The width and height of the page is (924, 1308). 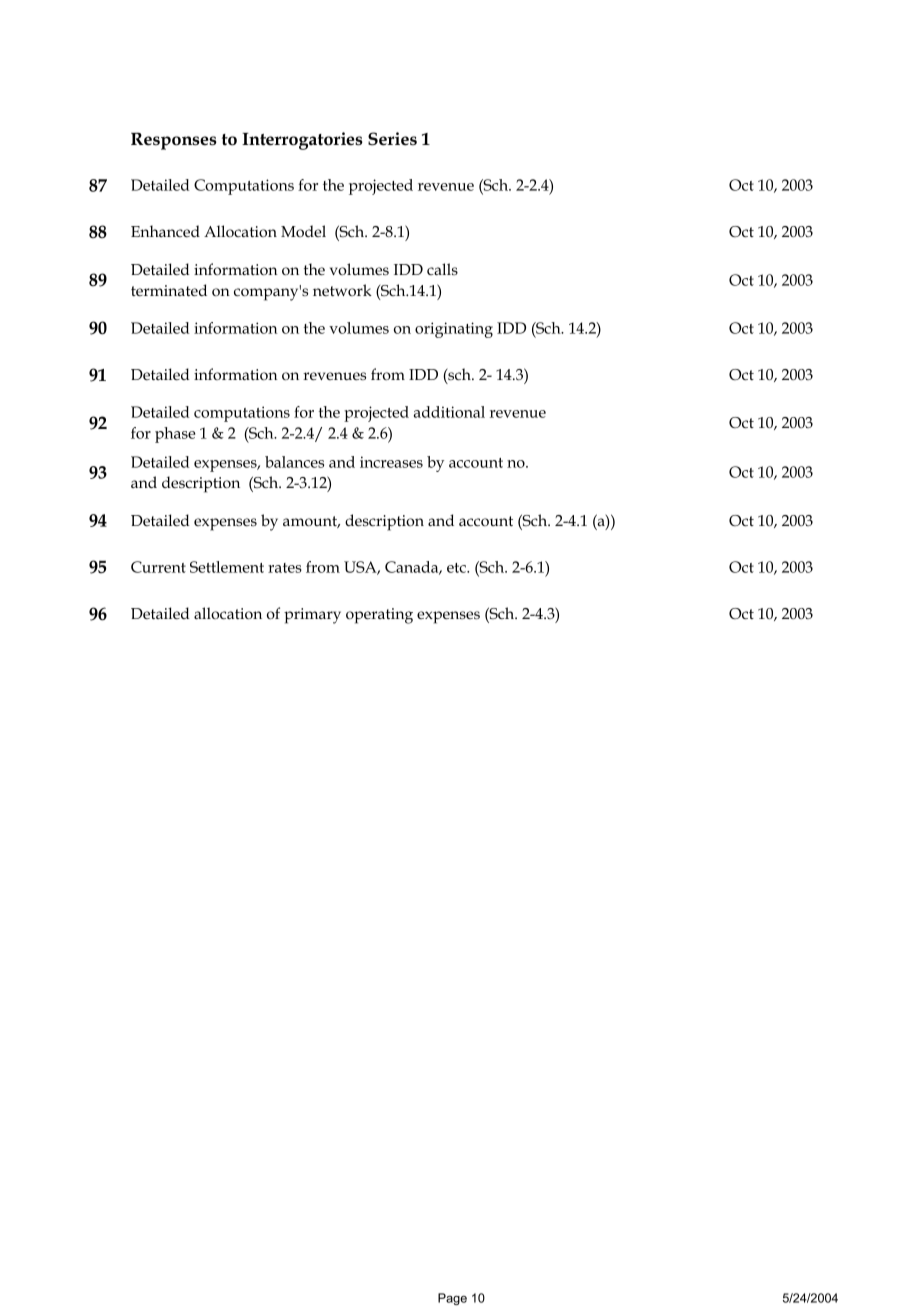 I want to click on Current, so click(x=158, y=567).
